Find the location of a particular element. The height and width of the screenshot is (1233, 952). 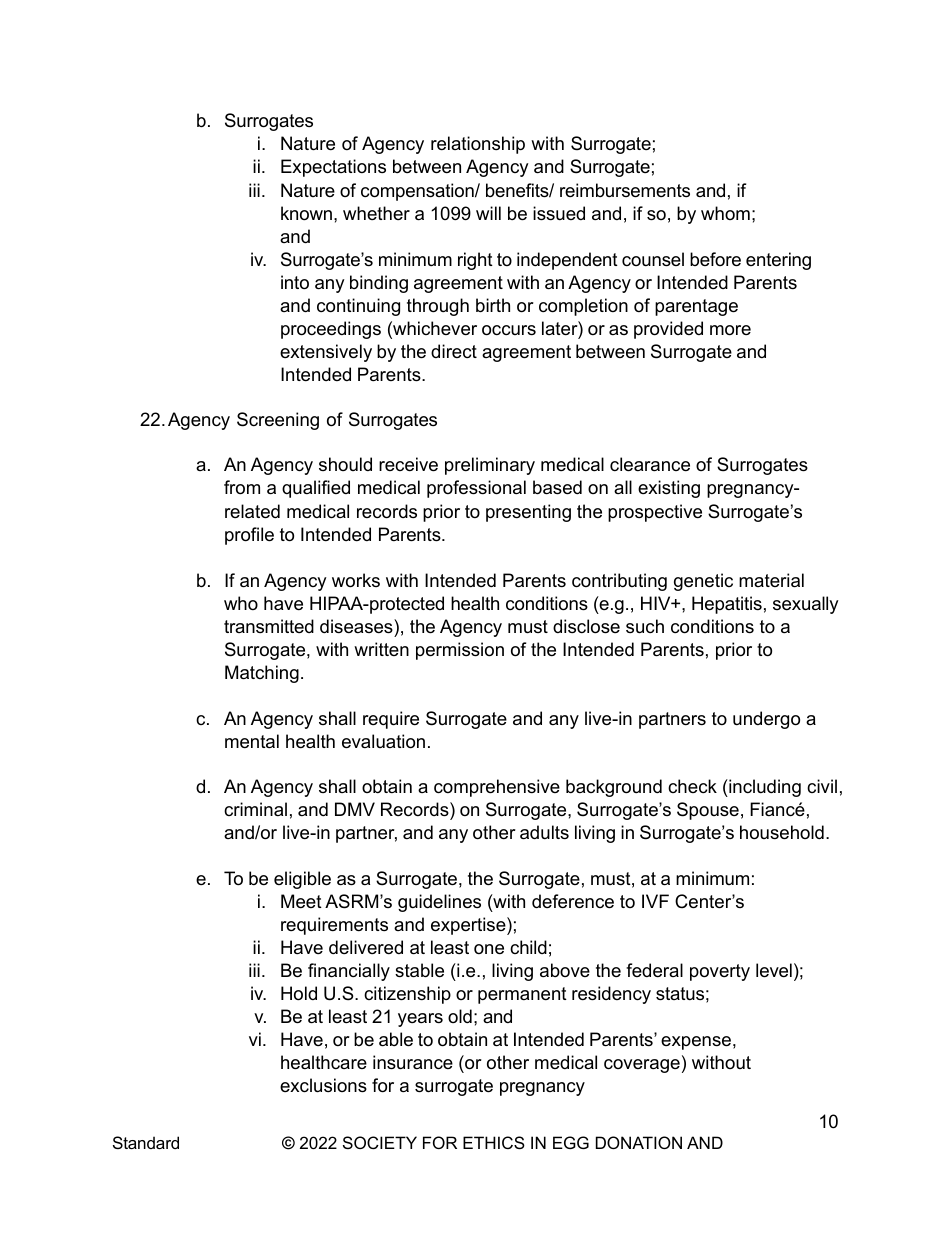

ETHICS is located at coordinates (494, 1142).
